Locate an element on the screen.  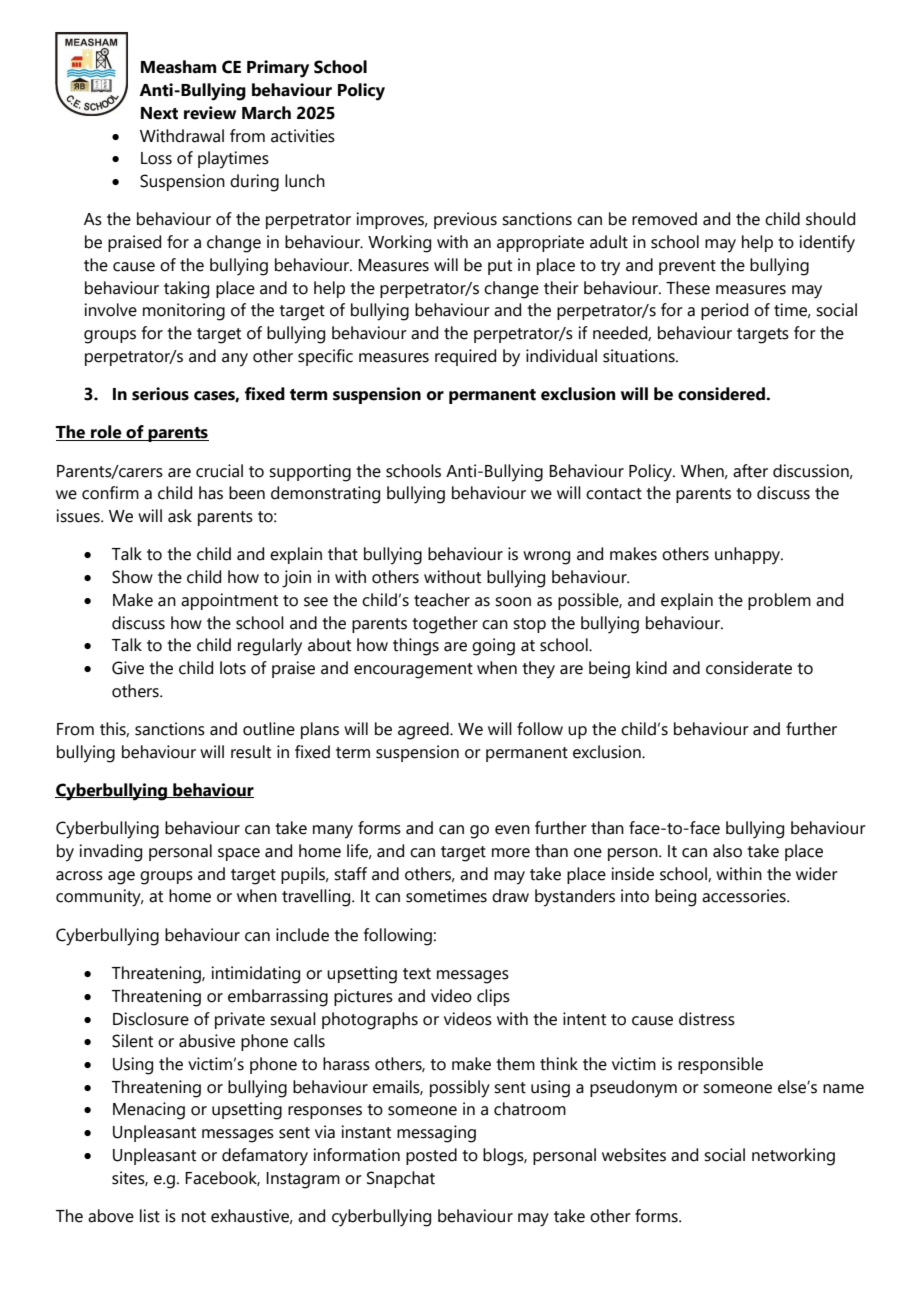
after is located at coordinates (750, 471).
